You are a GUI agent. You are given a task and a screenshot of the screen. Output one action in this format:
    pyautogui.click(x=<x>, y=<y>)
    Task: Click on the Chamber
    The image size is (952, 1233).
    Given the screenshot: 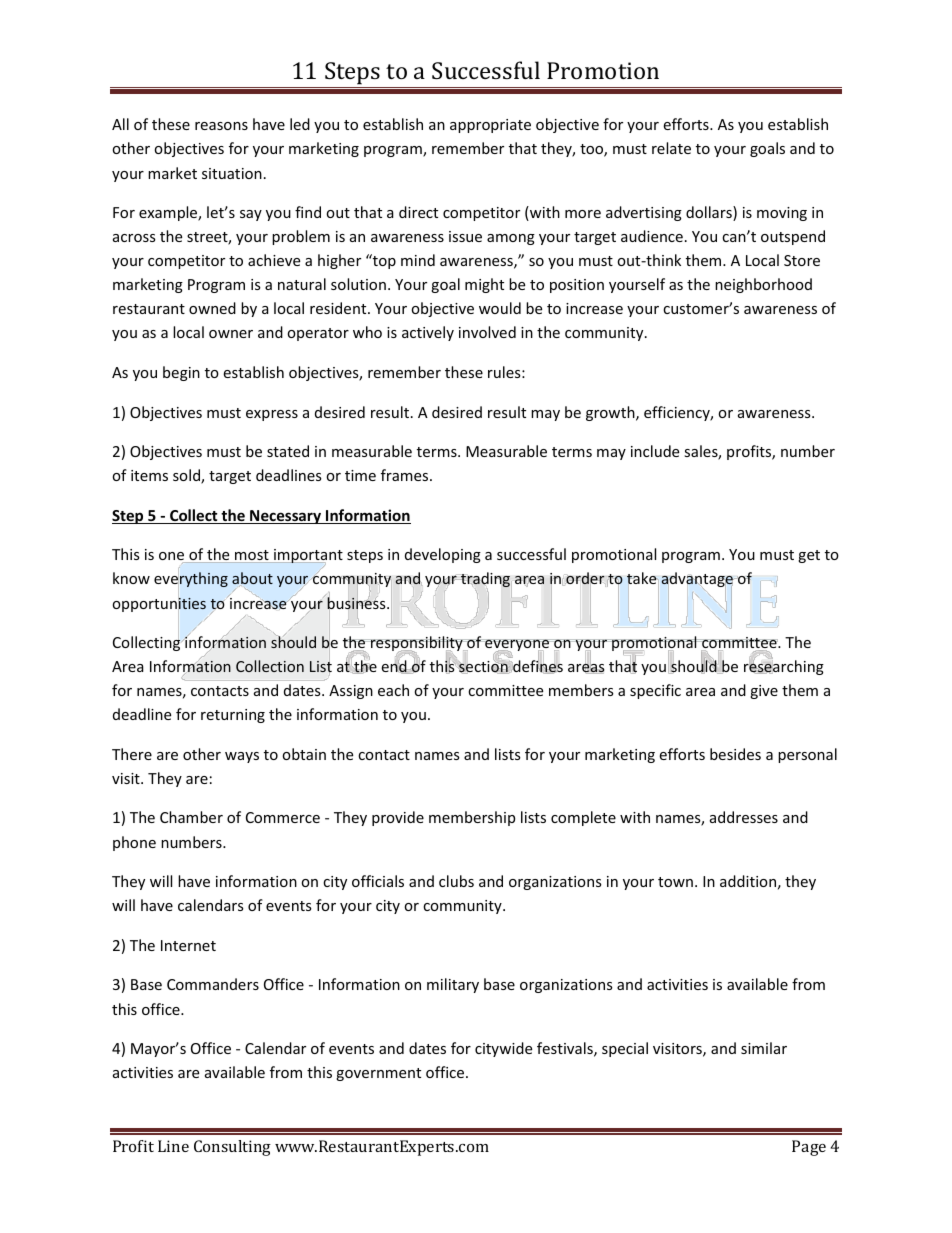 What is the action you would take?
    pyautogui.click(x=191, y=817)
